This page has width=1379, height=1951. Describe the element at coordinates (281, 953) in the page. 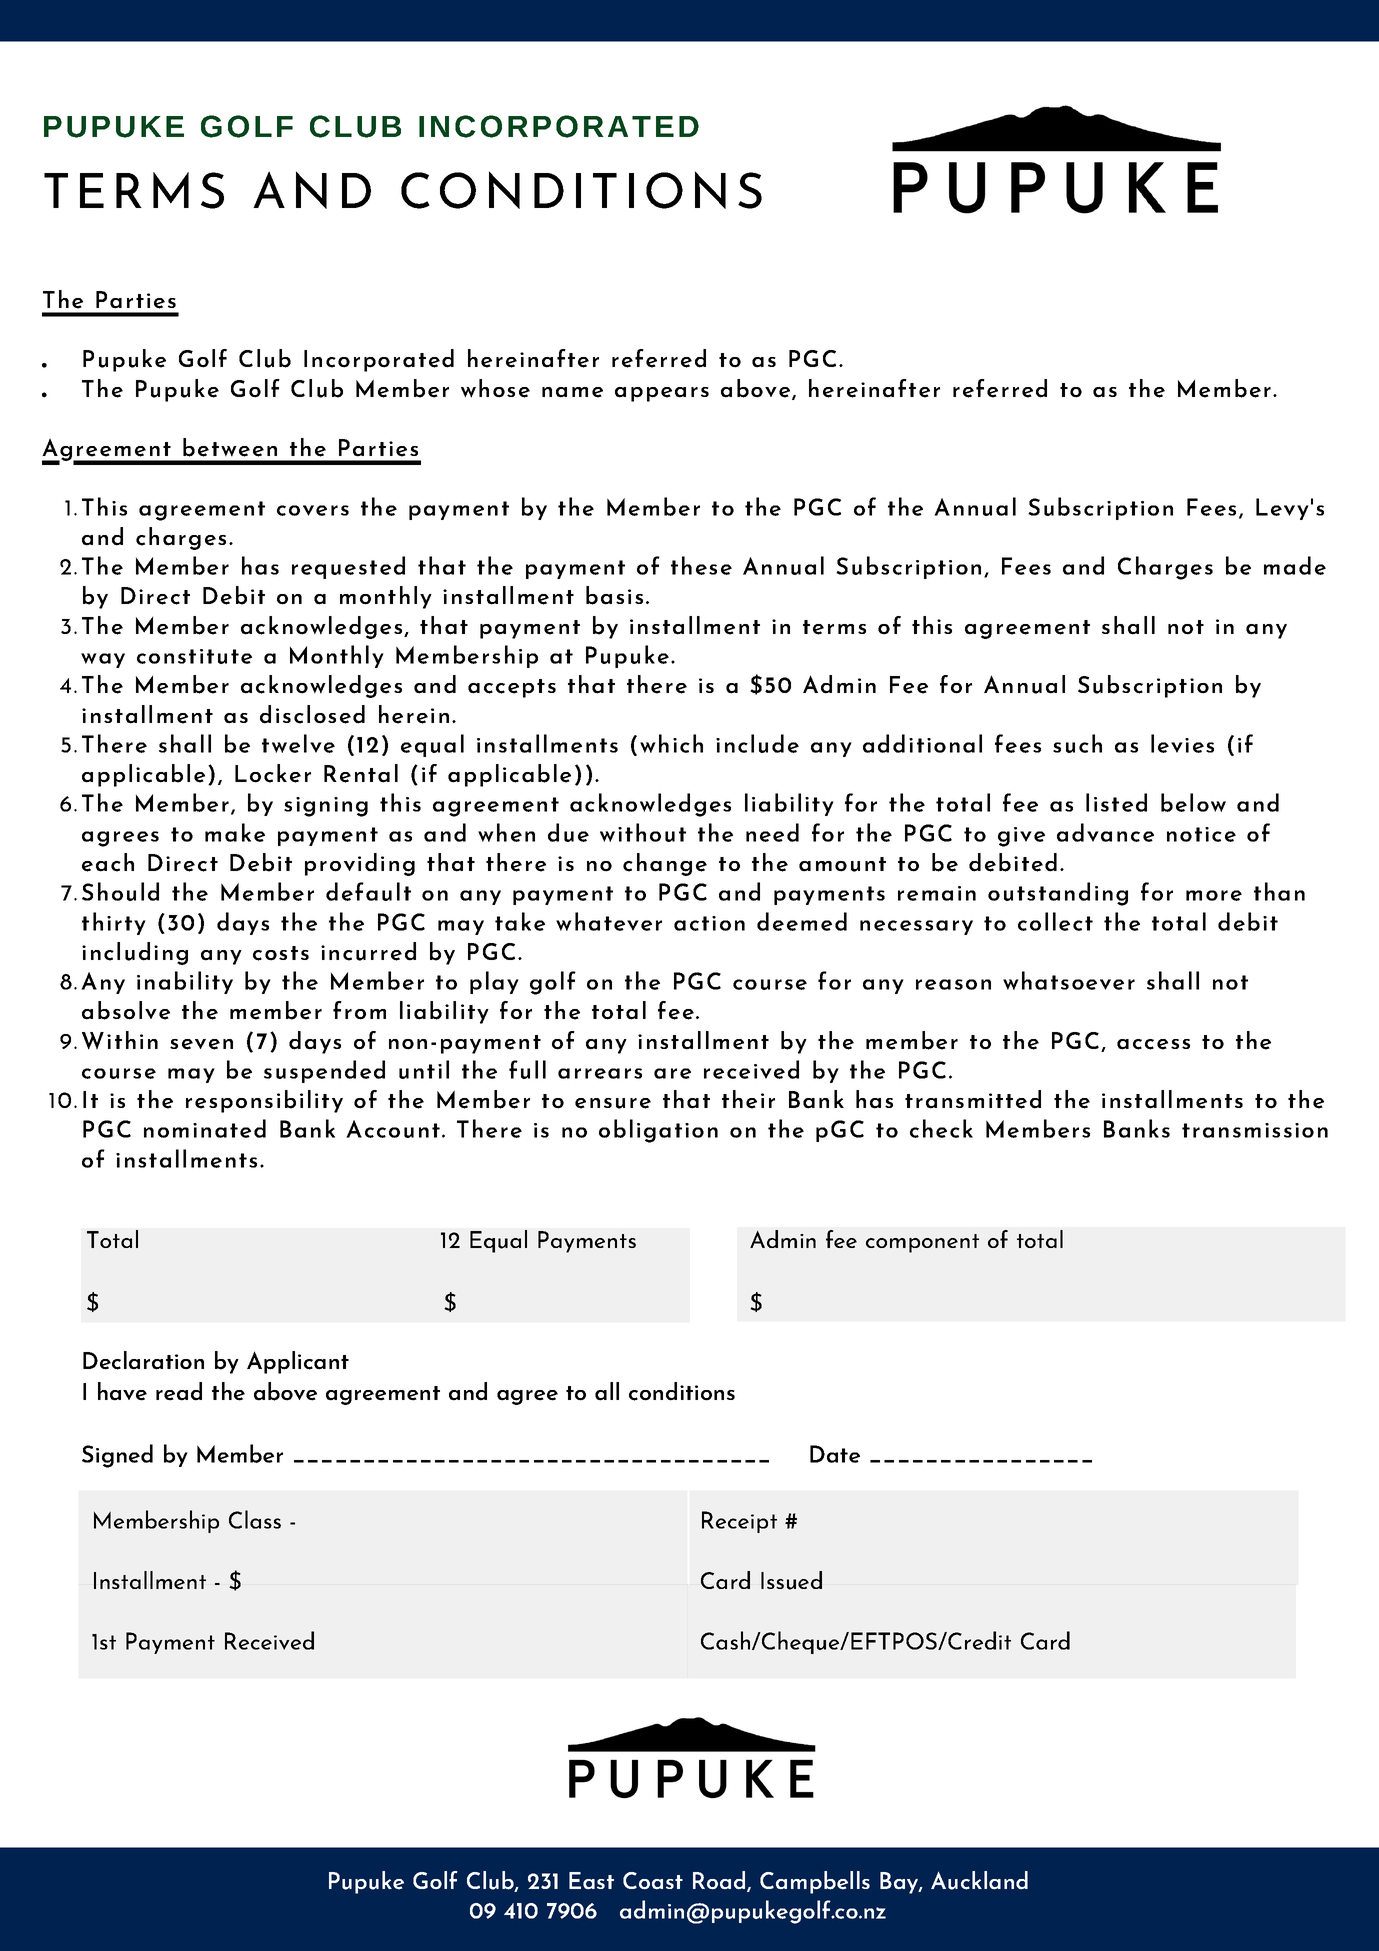

I see `costs` at that location.
